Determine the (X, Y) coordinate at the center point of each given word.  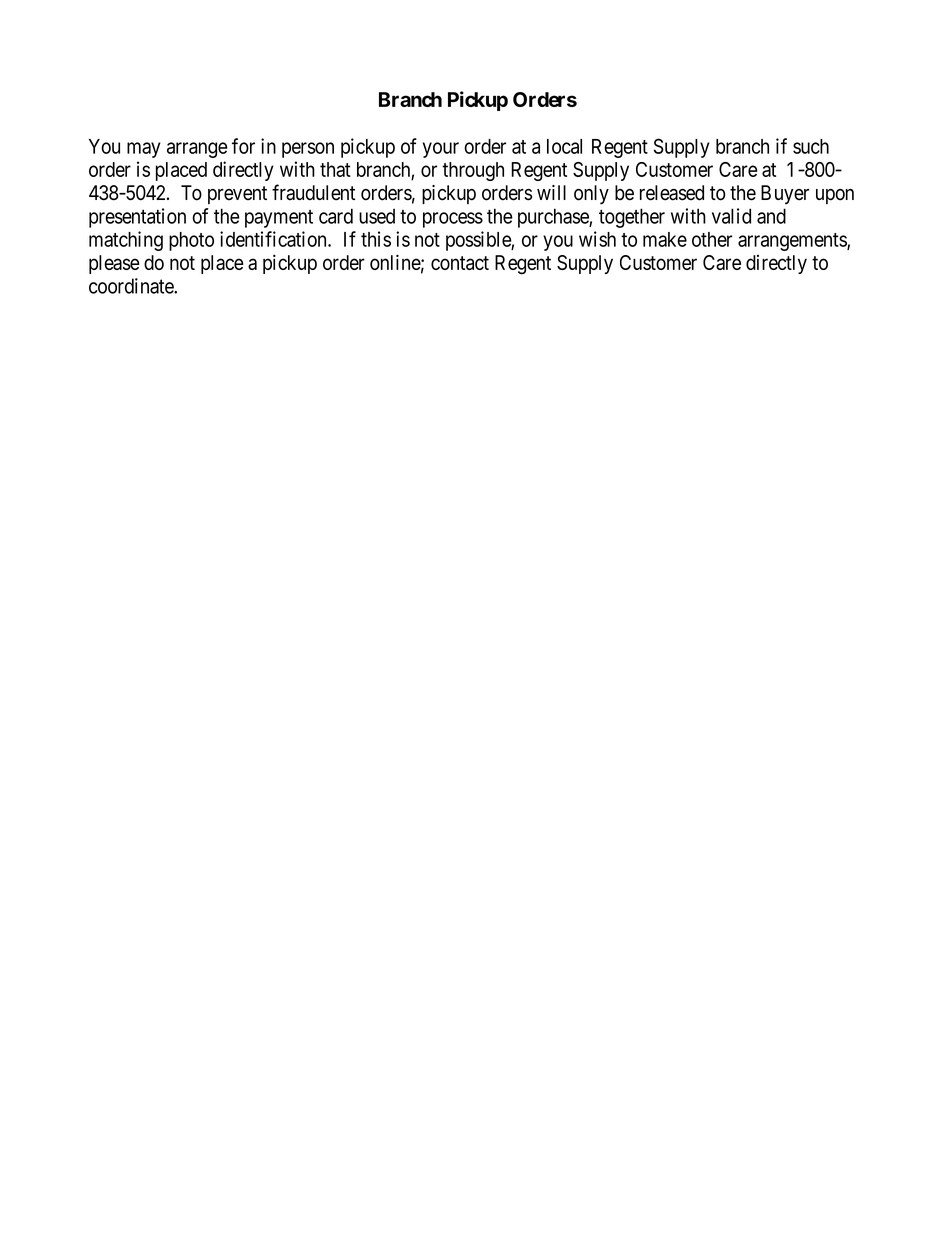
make (665, 239)
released (672, 193)
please (114, 264)
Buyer (785, 194)
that (335, 169)
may (144, 150)
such (811, 146)
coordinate (132, 286)
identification (274, 239)
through (473, 171)
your (441, 150)
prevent (237, 195)
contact (460, 263)
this (376, 239)
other (712, 239)
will (551, 192)
